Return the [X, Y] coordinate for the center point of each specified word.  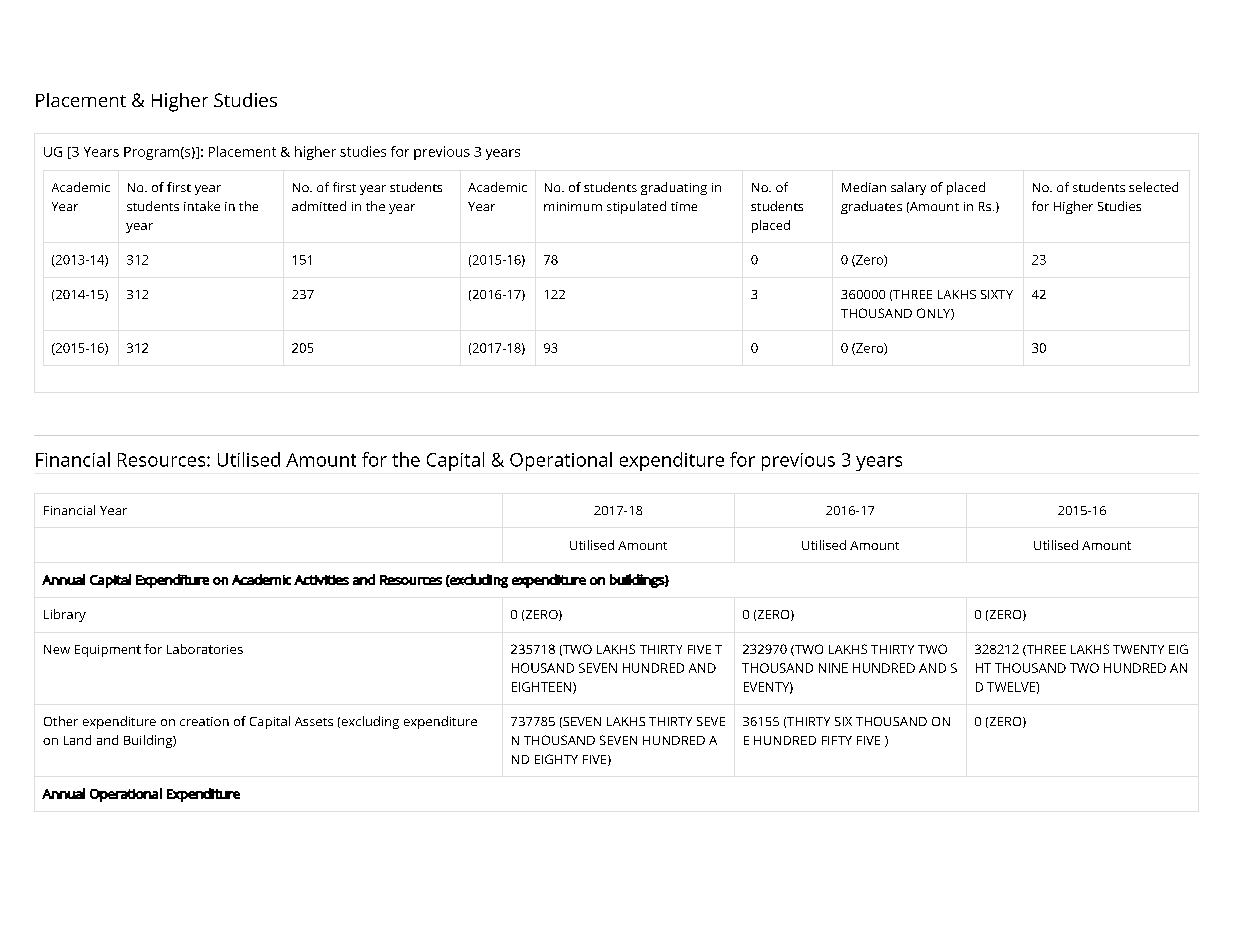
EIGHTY [556, 759]
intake [202, 206]
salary [908, 188]
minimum [573, 206]
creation [204, 721]
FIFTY [837, 740]
